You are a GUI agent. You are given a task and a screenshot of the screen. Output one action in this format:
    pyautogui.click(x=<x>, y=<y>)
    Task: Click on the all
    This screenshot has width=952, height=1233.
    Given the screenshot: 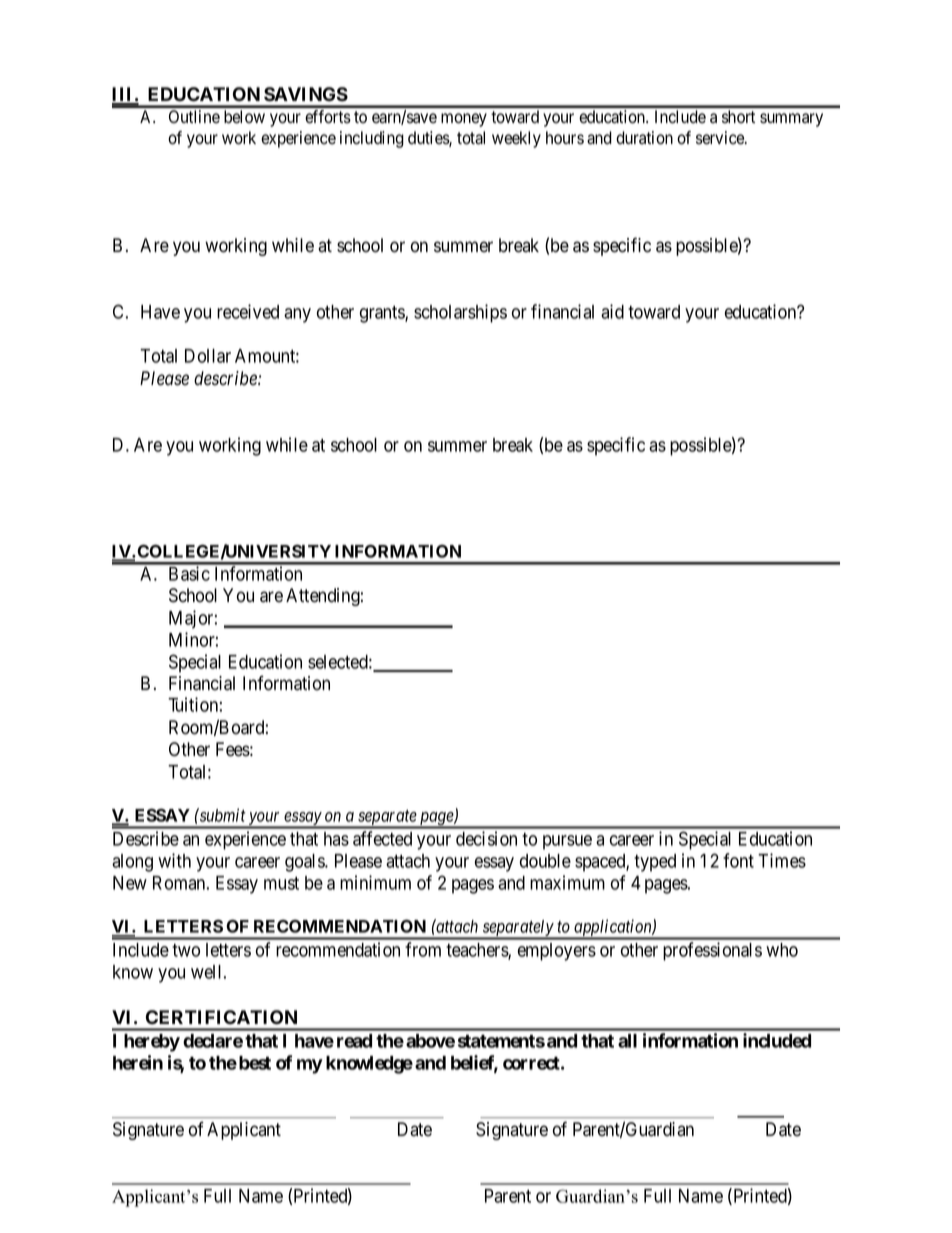 What is the action you would take?
    pyautogui.click(x=627, y=1041)
